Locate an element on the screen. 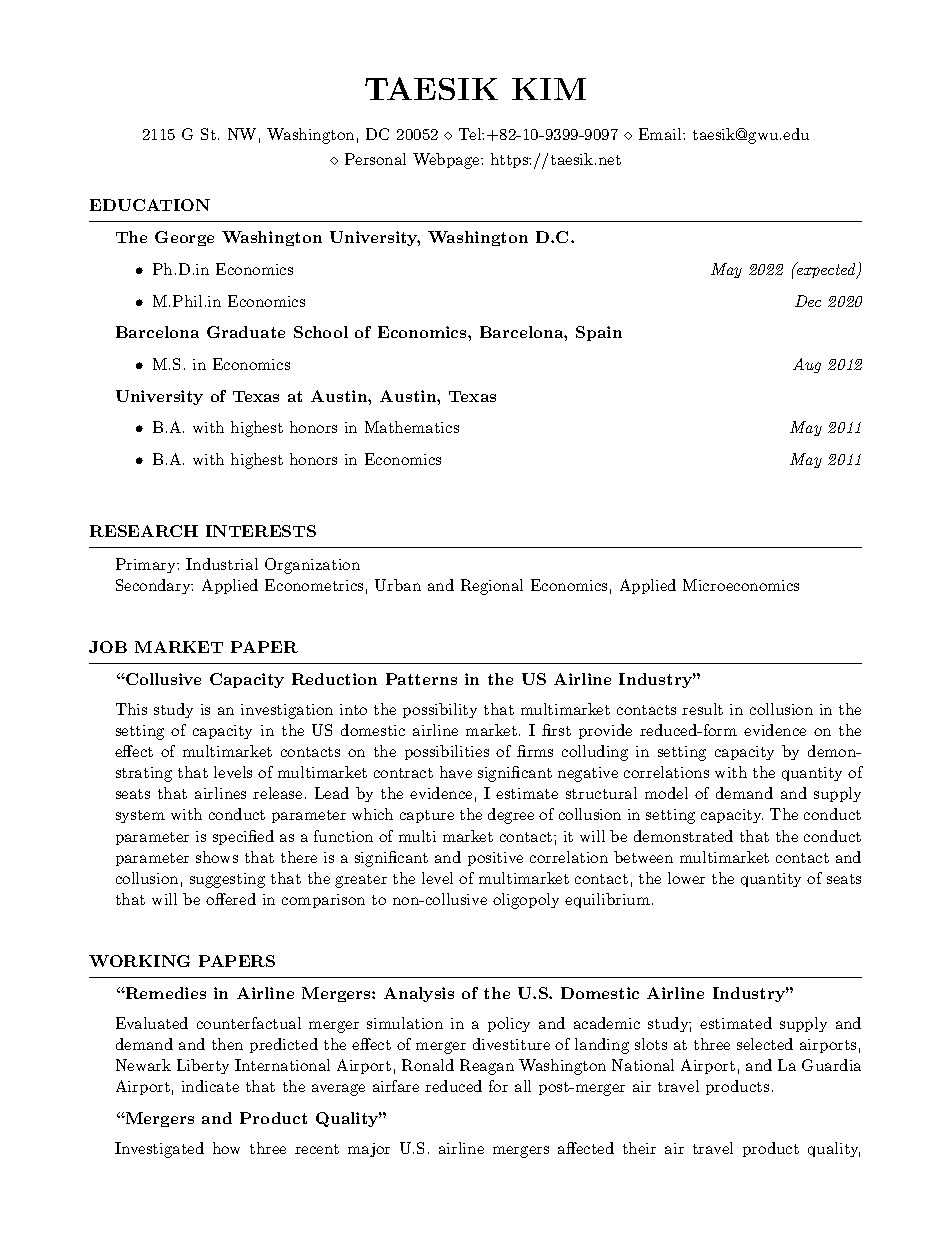 The image size is (952, 1233). indicate is located at coordinates (210, 1086).
